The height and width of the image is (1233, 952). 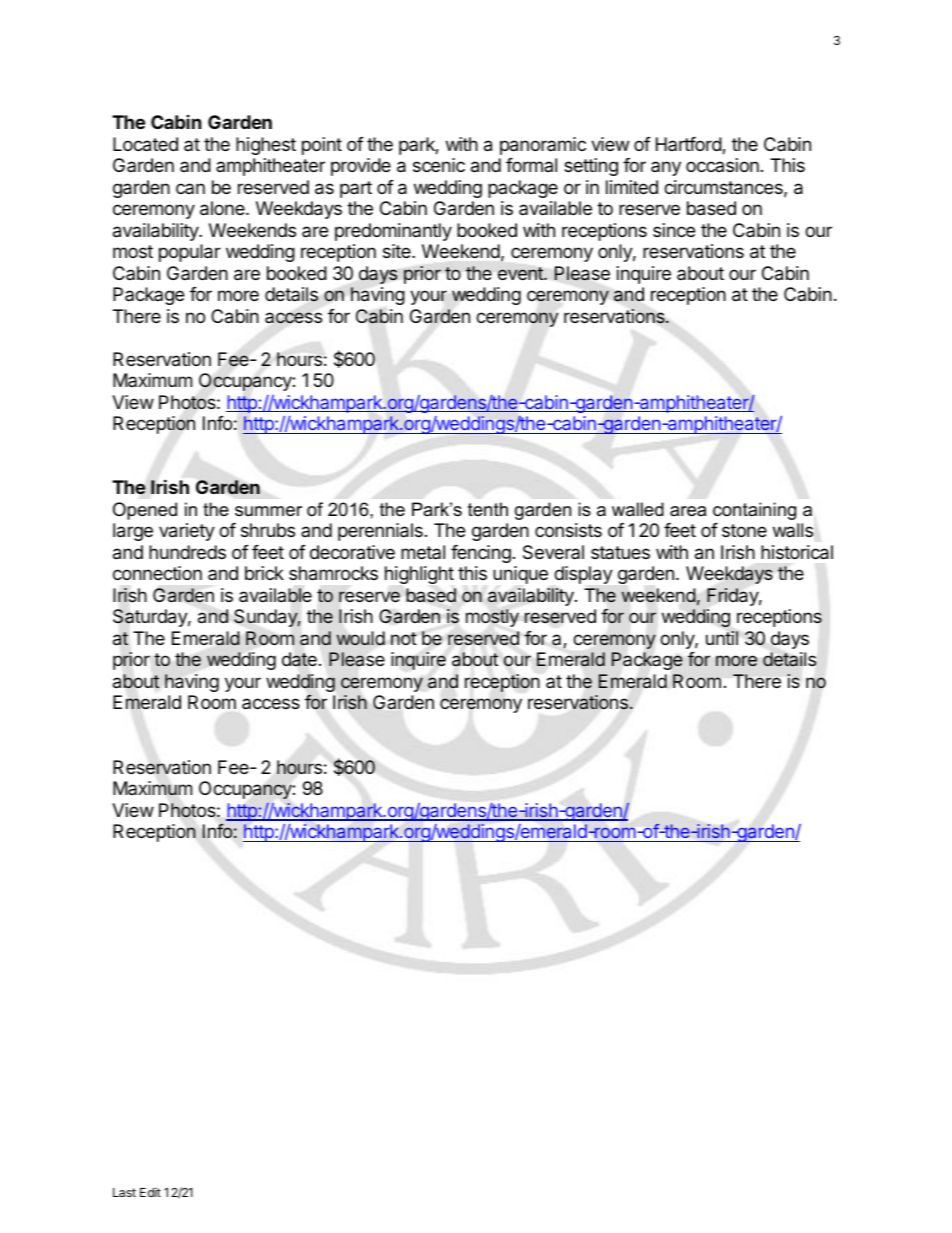 I want to click on stone, so click(x=744, y=530).
